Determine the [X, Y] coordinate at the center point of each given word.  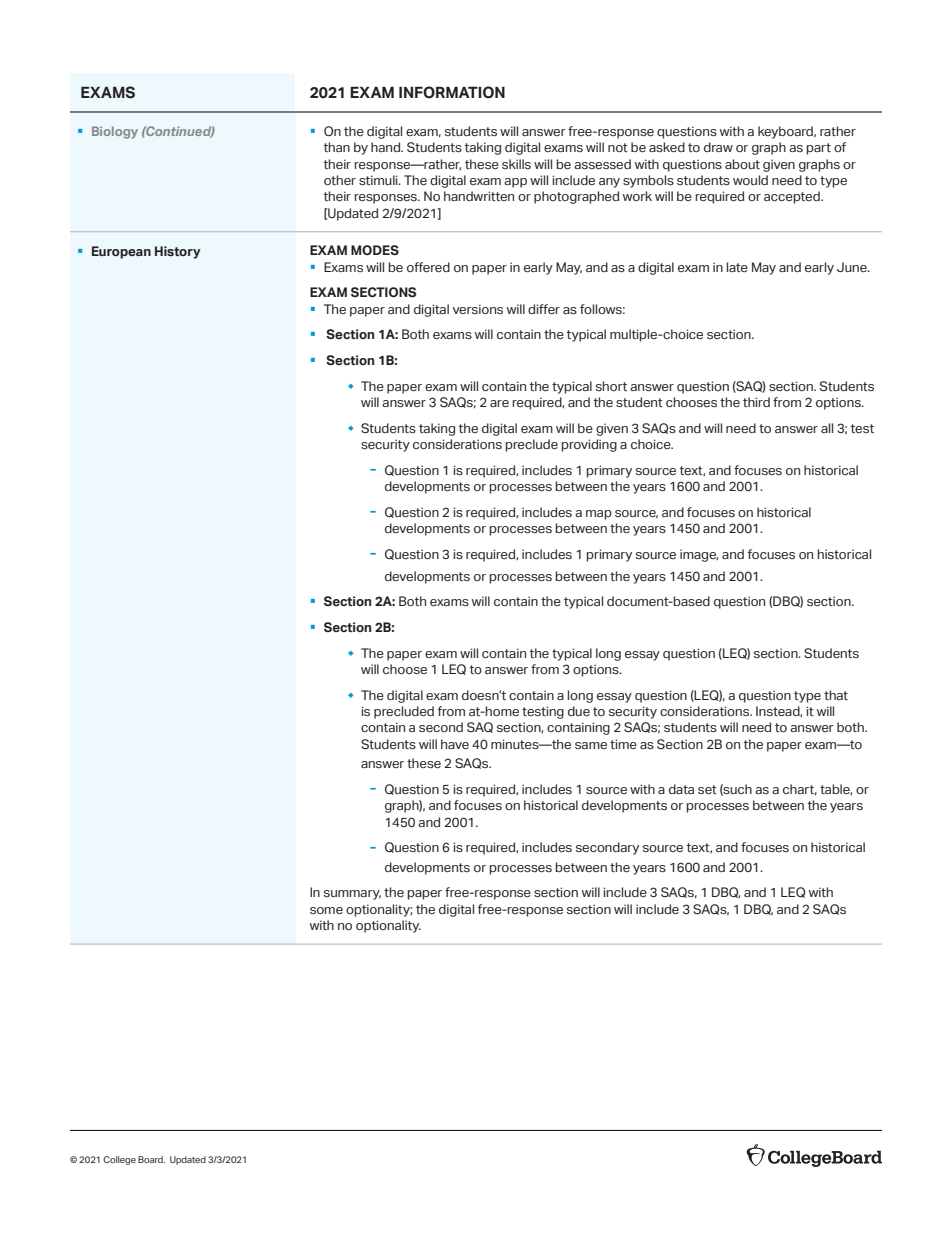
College [119, 1160]
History [178, 252]
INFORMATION [452, 92]
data [681, 789]
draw [718, 147]
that [836, 695]
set [707, 789]
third [756, 402]
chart [800, 789]
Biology [115, 132]
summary [352, 895]
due [579, 711]
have [455, 744]
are [499, 403]
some [326, 910]
